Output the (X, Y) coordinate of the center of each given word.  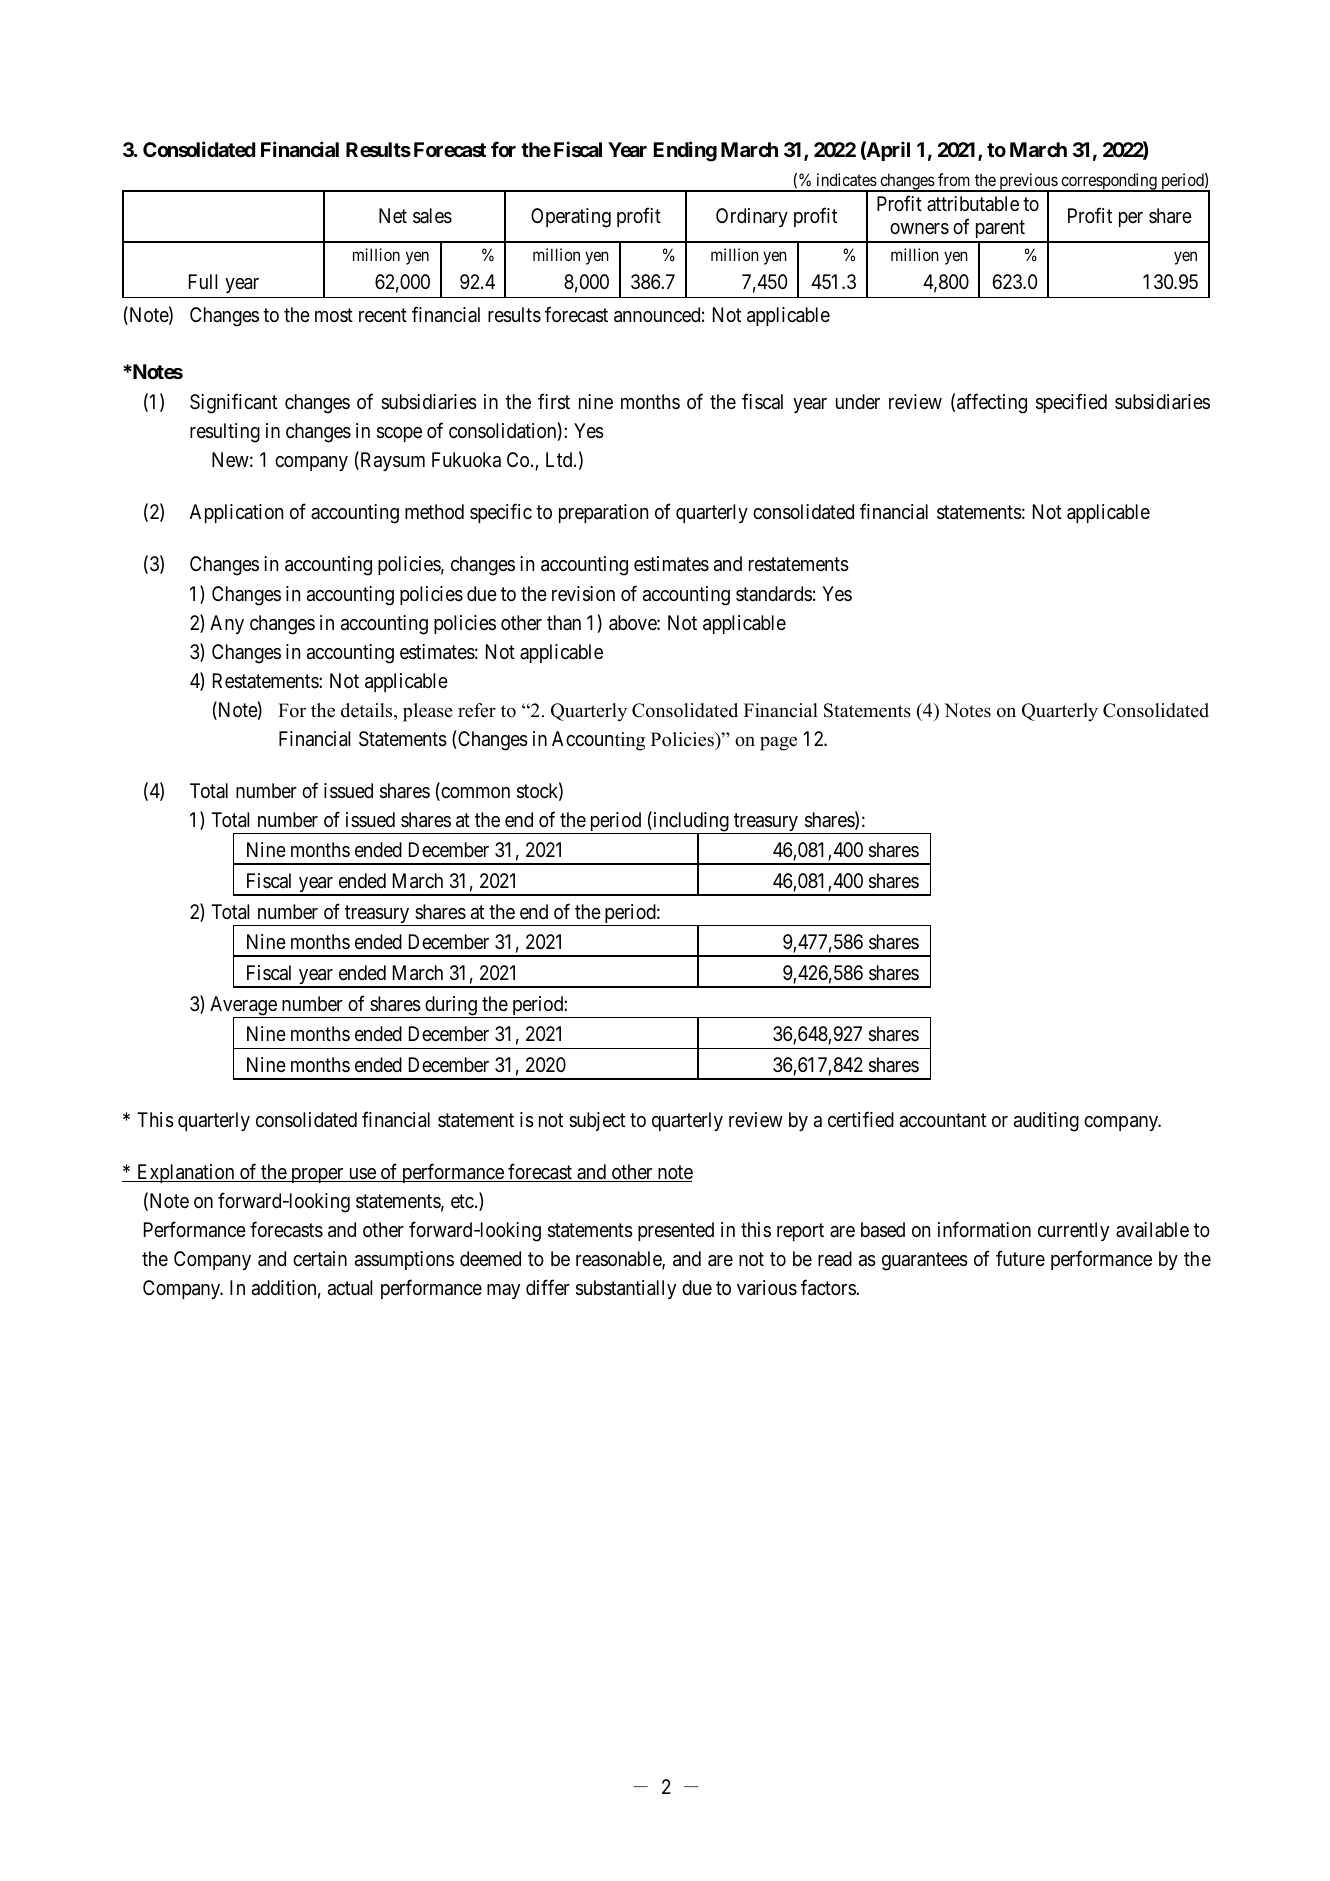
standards (774, 594)
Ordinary (752, 217)
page (778, 743)
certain (320, 1258)
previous (1028, 182)
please (428, 712)
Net (393, 215)
